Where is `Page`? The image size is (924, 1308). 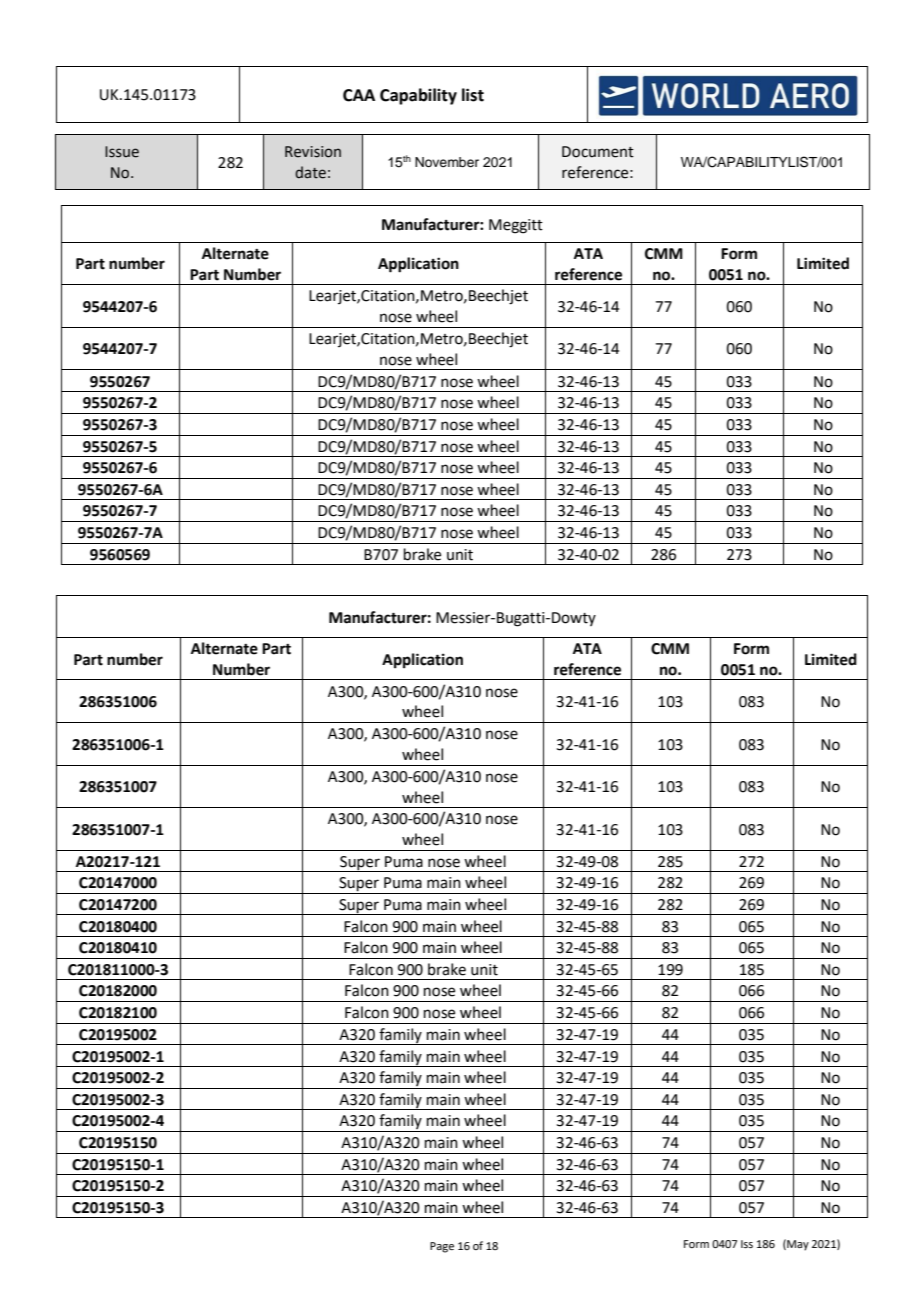 Page is located at coordinates (442, 1247).
